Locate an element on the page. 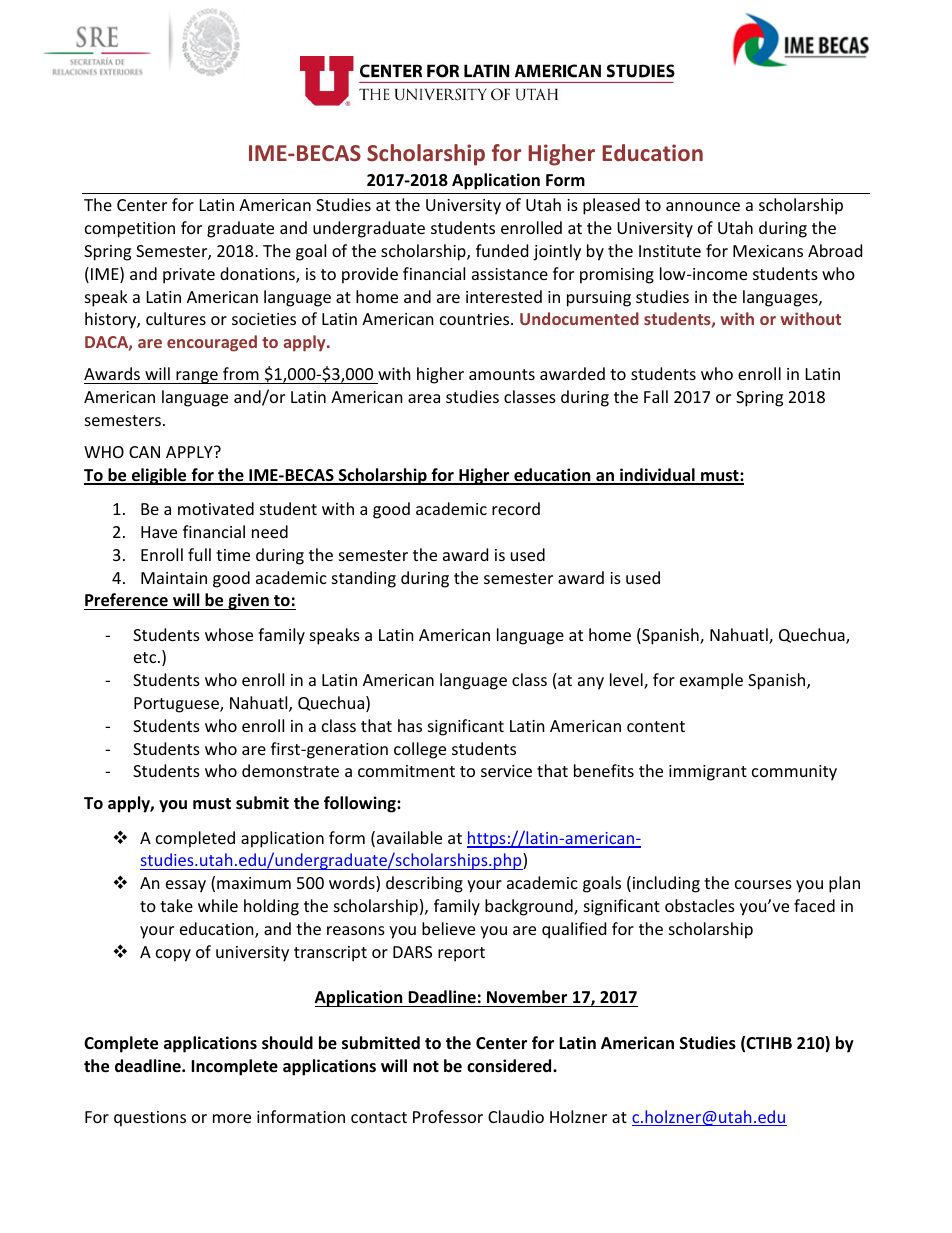 Image resolution: width=952 pixels, height=1233 pixels. private is located at coordinates (189, 276).
